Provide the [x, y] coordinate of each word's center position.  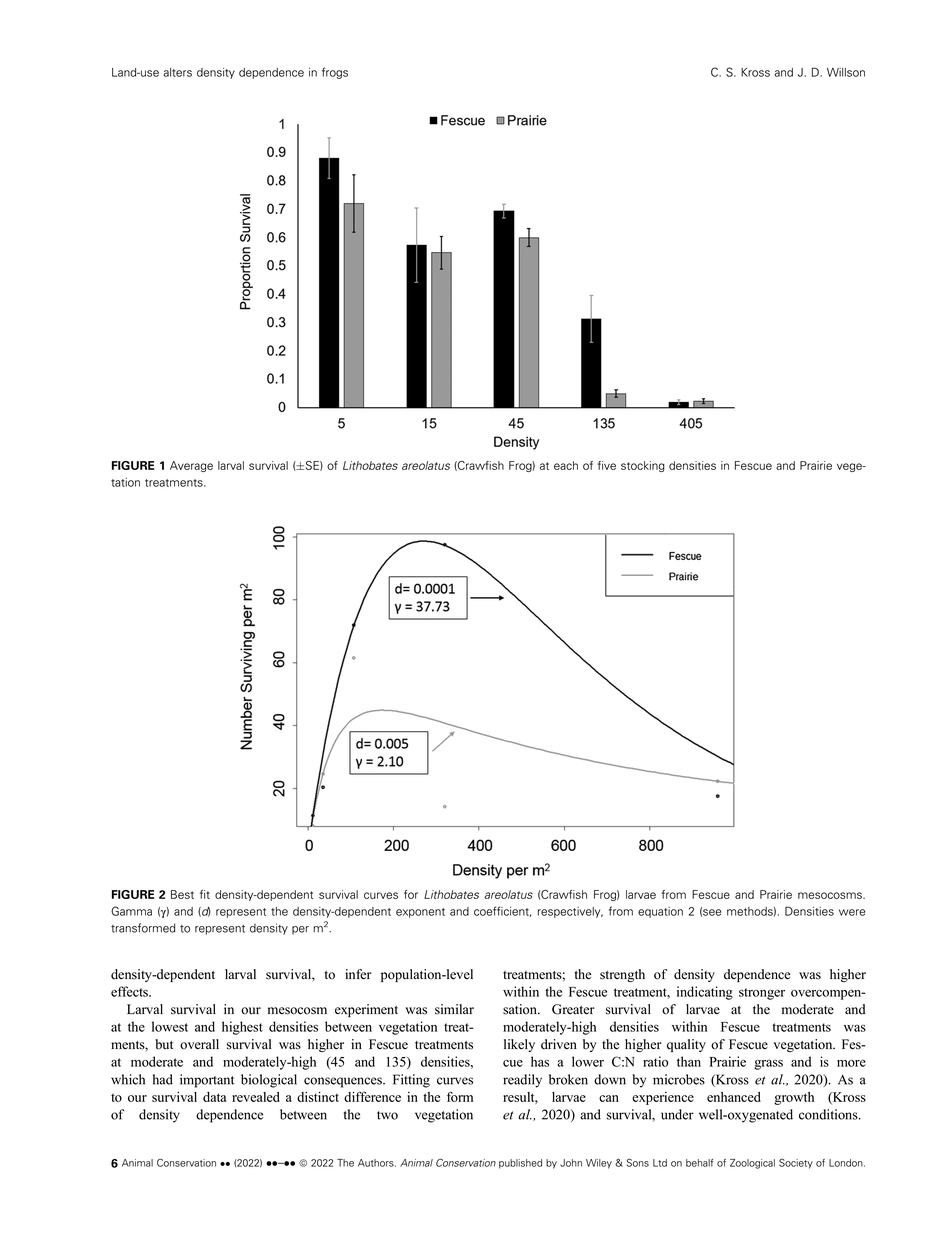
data [214, 1097]
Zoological [752, 1164]
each [566, 465]
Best [182, 894]
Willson [846, 72]
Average [191, 466]
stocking [643, 466]
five [607, 465]
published [520, 1164]
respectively [570, 912]
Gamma [131, 911]
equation [660, 912]
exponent [420, 913]
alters [177, 72]
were [852, 912]
